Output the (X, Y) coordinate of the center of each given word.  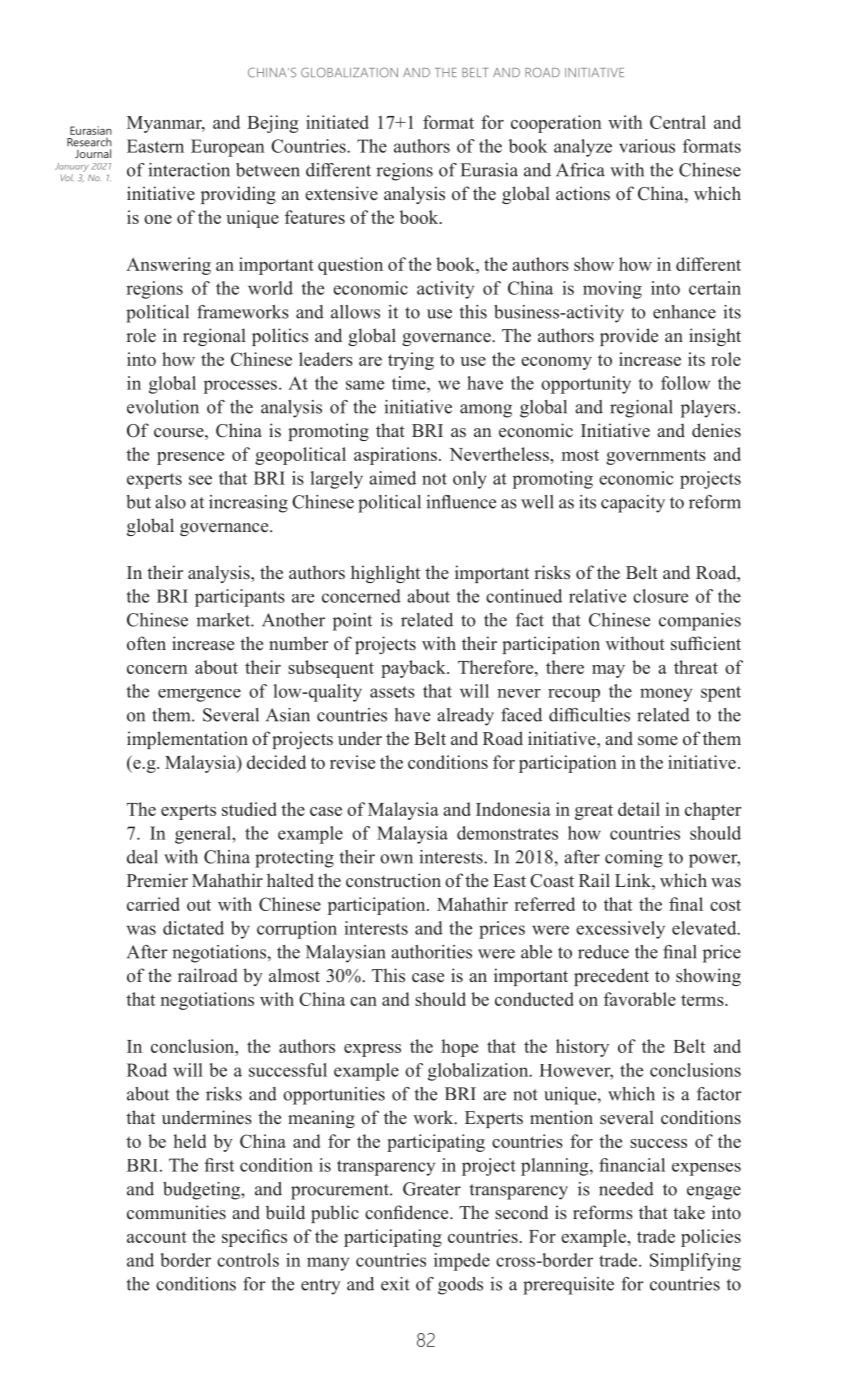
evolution (163, 407)
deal (142, 857)
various (647, 146)
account (157, 1237)
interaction (189, 170)
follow (685, 383)
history (582, 1048)
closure (660, 596)
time (410, 383)
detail (639, 809)
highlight (385, 574)
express (372, 1050)
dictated (193, 928)
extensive (341, 193)
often (146, 643)
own (396, 859)
